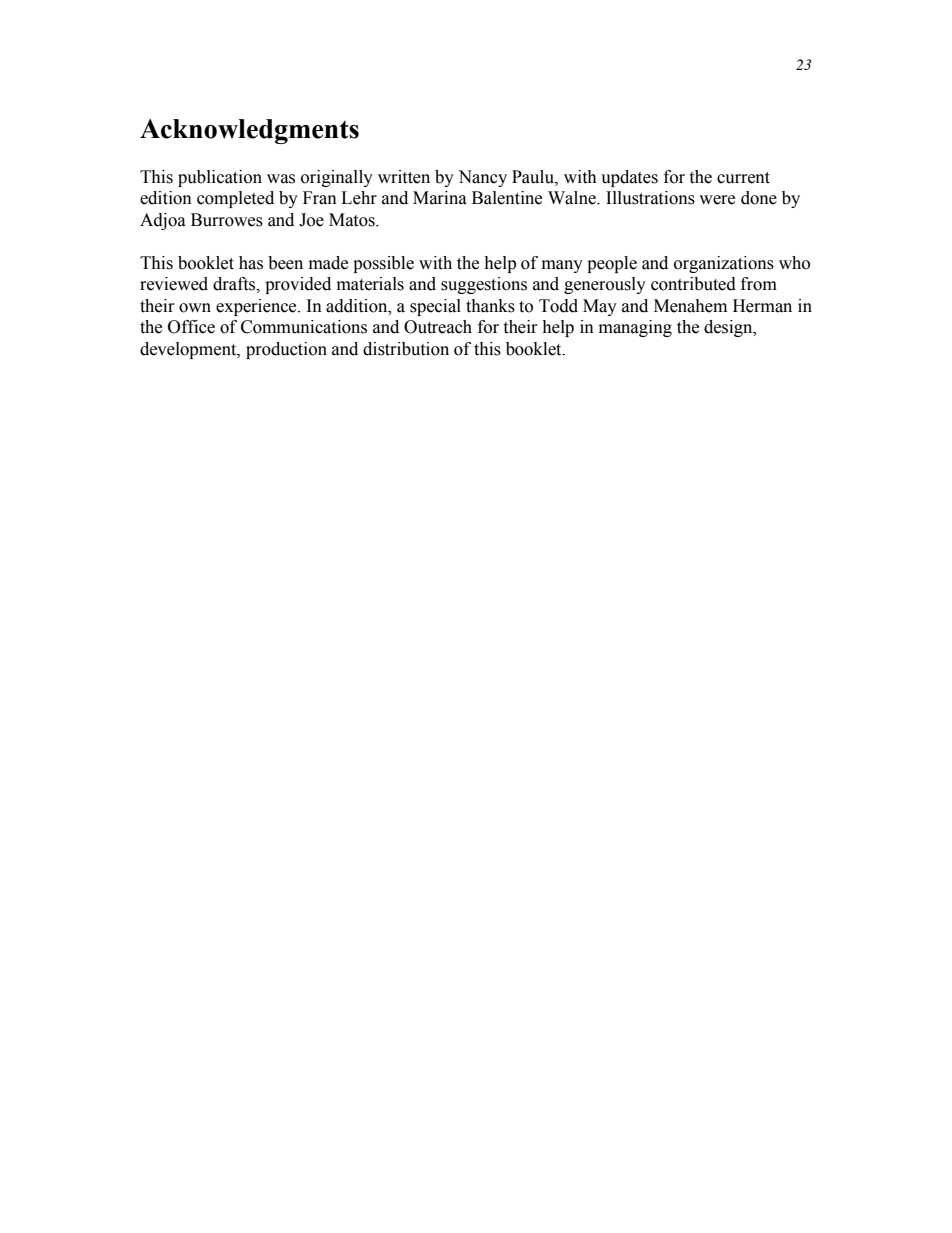  I want to click on many, so click(562, 266).
